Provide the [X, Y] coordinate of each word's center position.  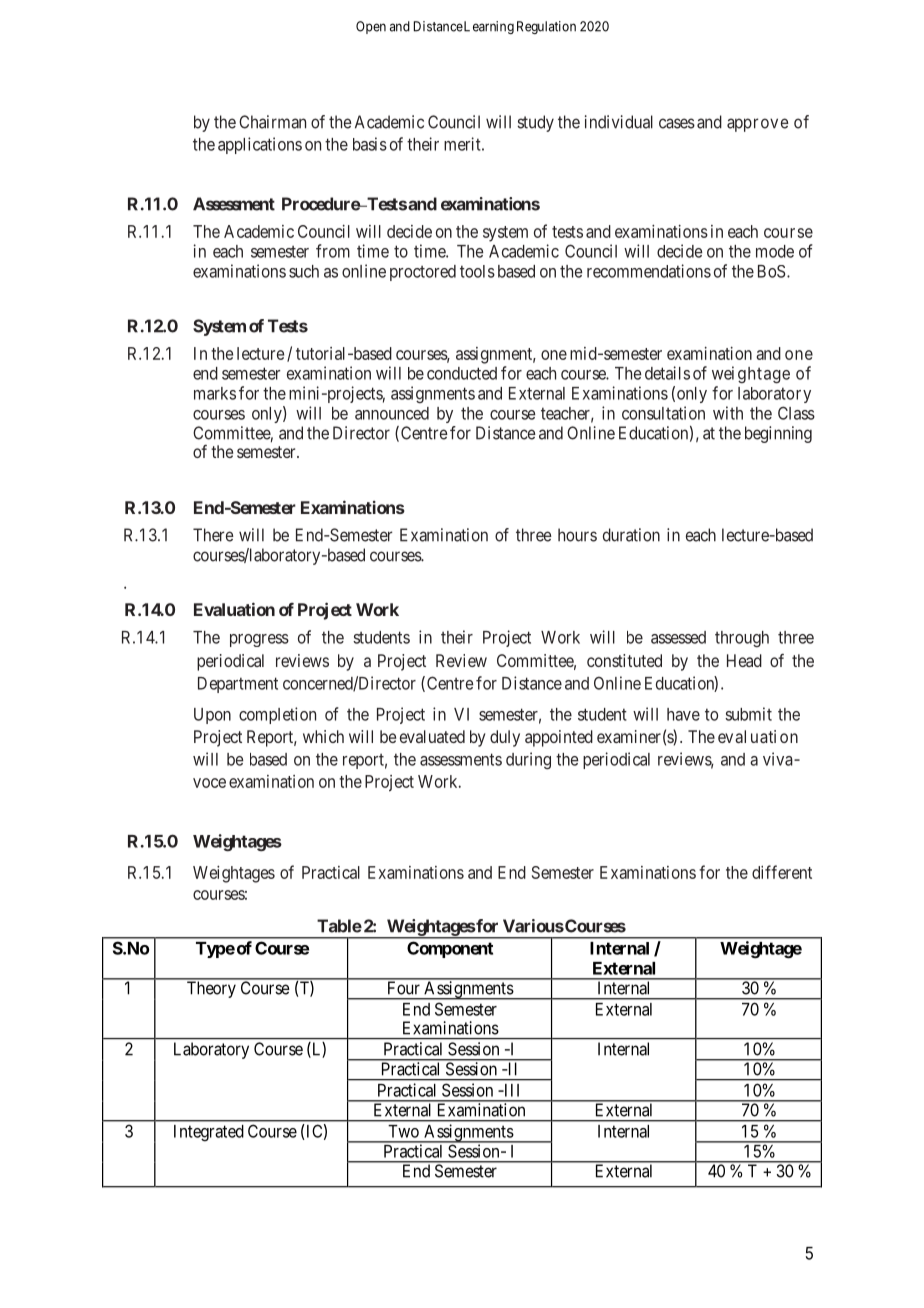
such [304, 271]
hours [577, 535]
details [667, 373]
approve [758, 125]
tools [477, 271]
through [742, 639]
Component [450, 949]
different [782, 872]
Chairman [272, 122]
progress [259, 640]
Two [403, 1131]
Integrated [209, 1133]
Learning [488, 27]
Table [339, 926]
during [528, 760]
